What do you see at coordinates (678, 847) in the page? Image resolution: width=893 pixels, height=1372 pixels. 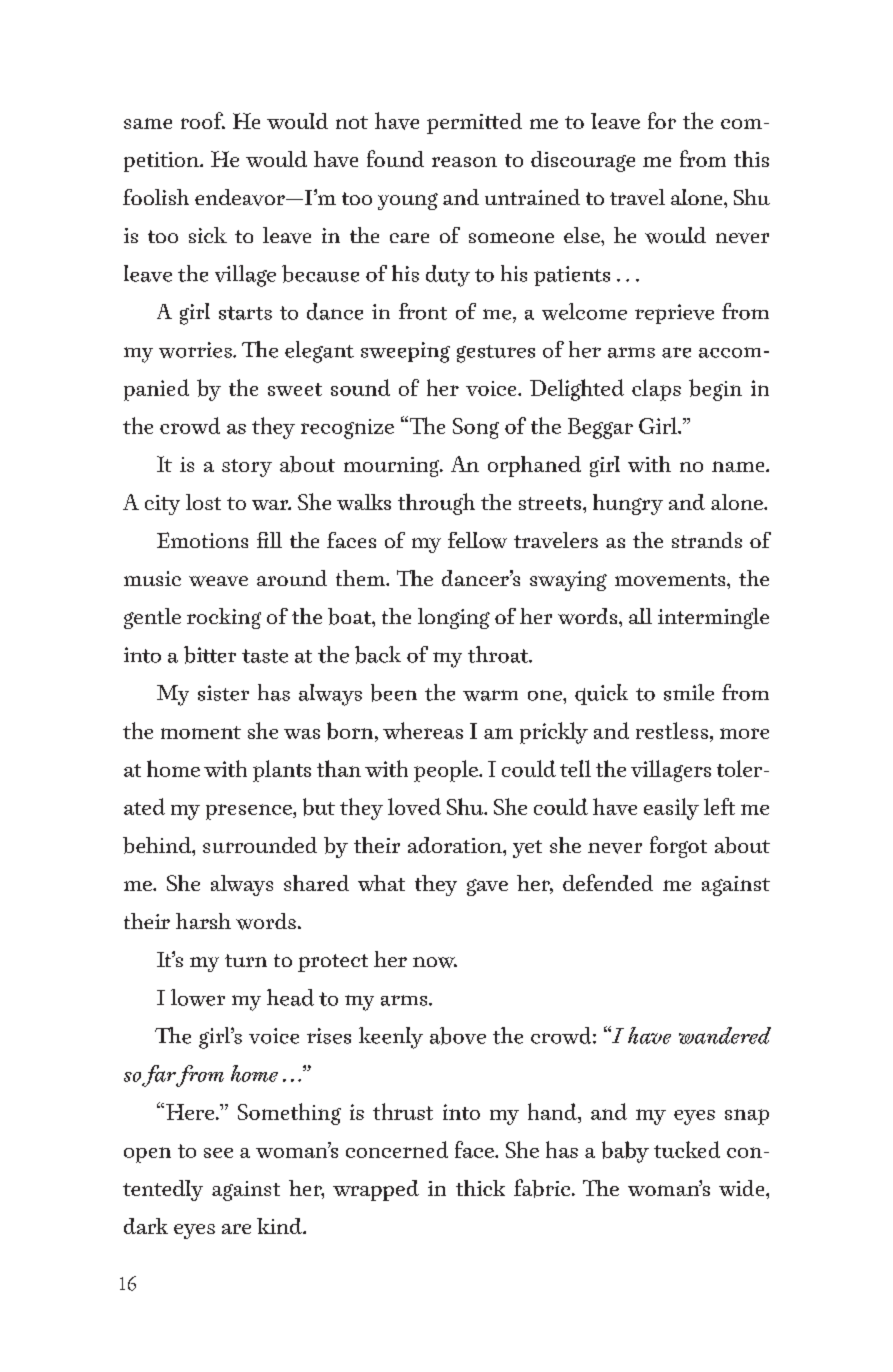 I see `forgot` at bounding box center [678, 847].
